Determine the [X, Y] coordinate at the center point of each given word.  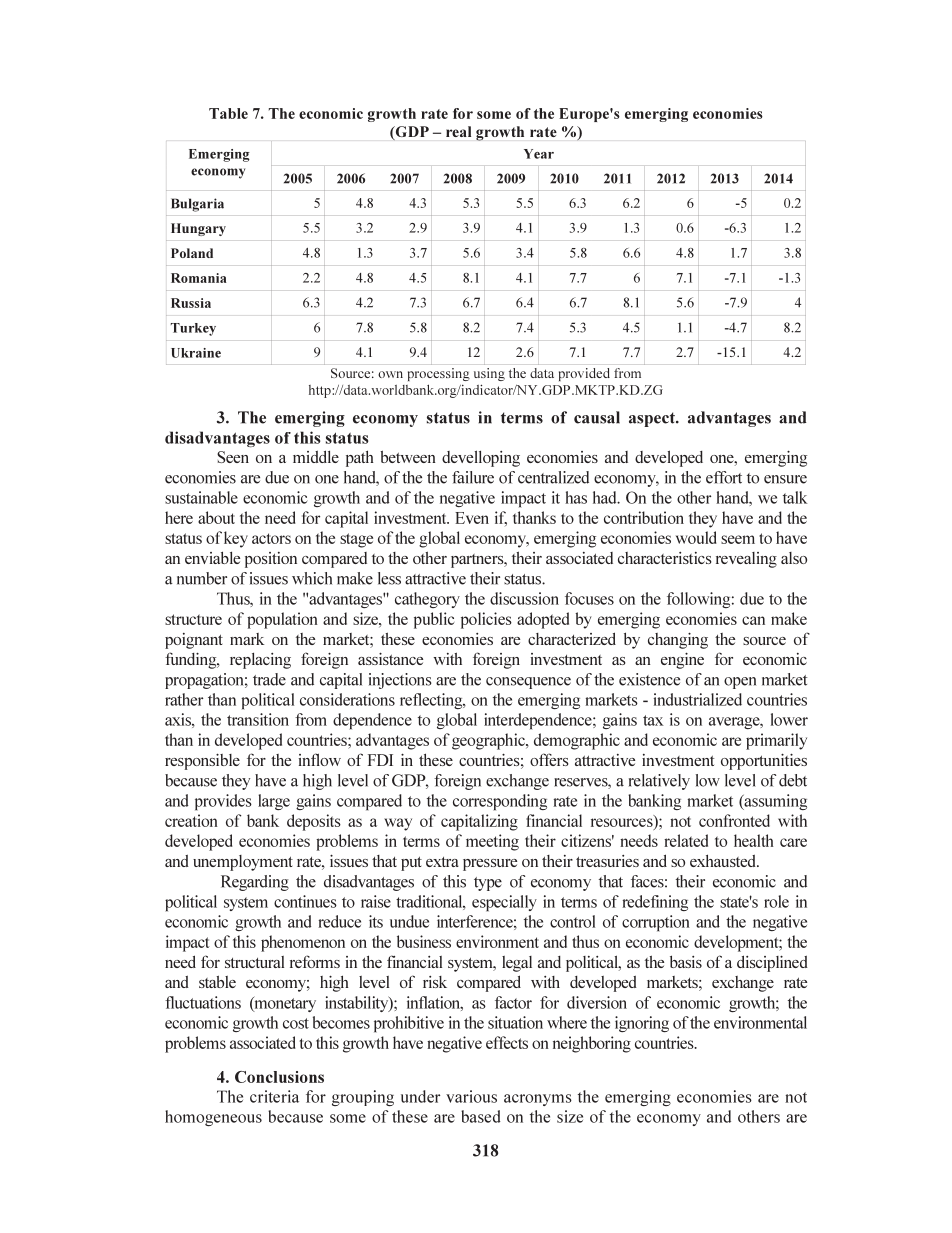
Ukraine [196, 353]
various [471, 1096]
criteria [274, 1096]
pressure [490, 865]
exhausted [724, 860]
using [489, 374]
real [458, 131]
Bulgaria [197, 205]
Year [539, 154]
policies [486, 620]
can [753, 620]
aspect [653, 419]
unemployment [243, 863]
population [282, 620]
